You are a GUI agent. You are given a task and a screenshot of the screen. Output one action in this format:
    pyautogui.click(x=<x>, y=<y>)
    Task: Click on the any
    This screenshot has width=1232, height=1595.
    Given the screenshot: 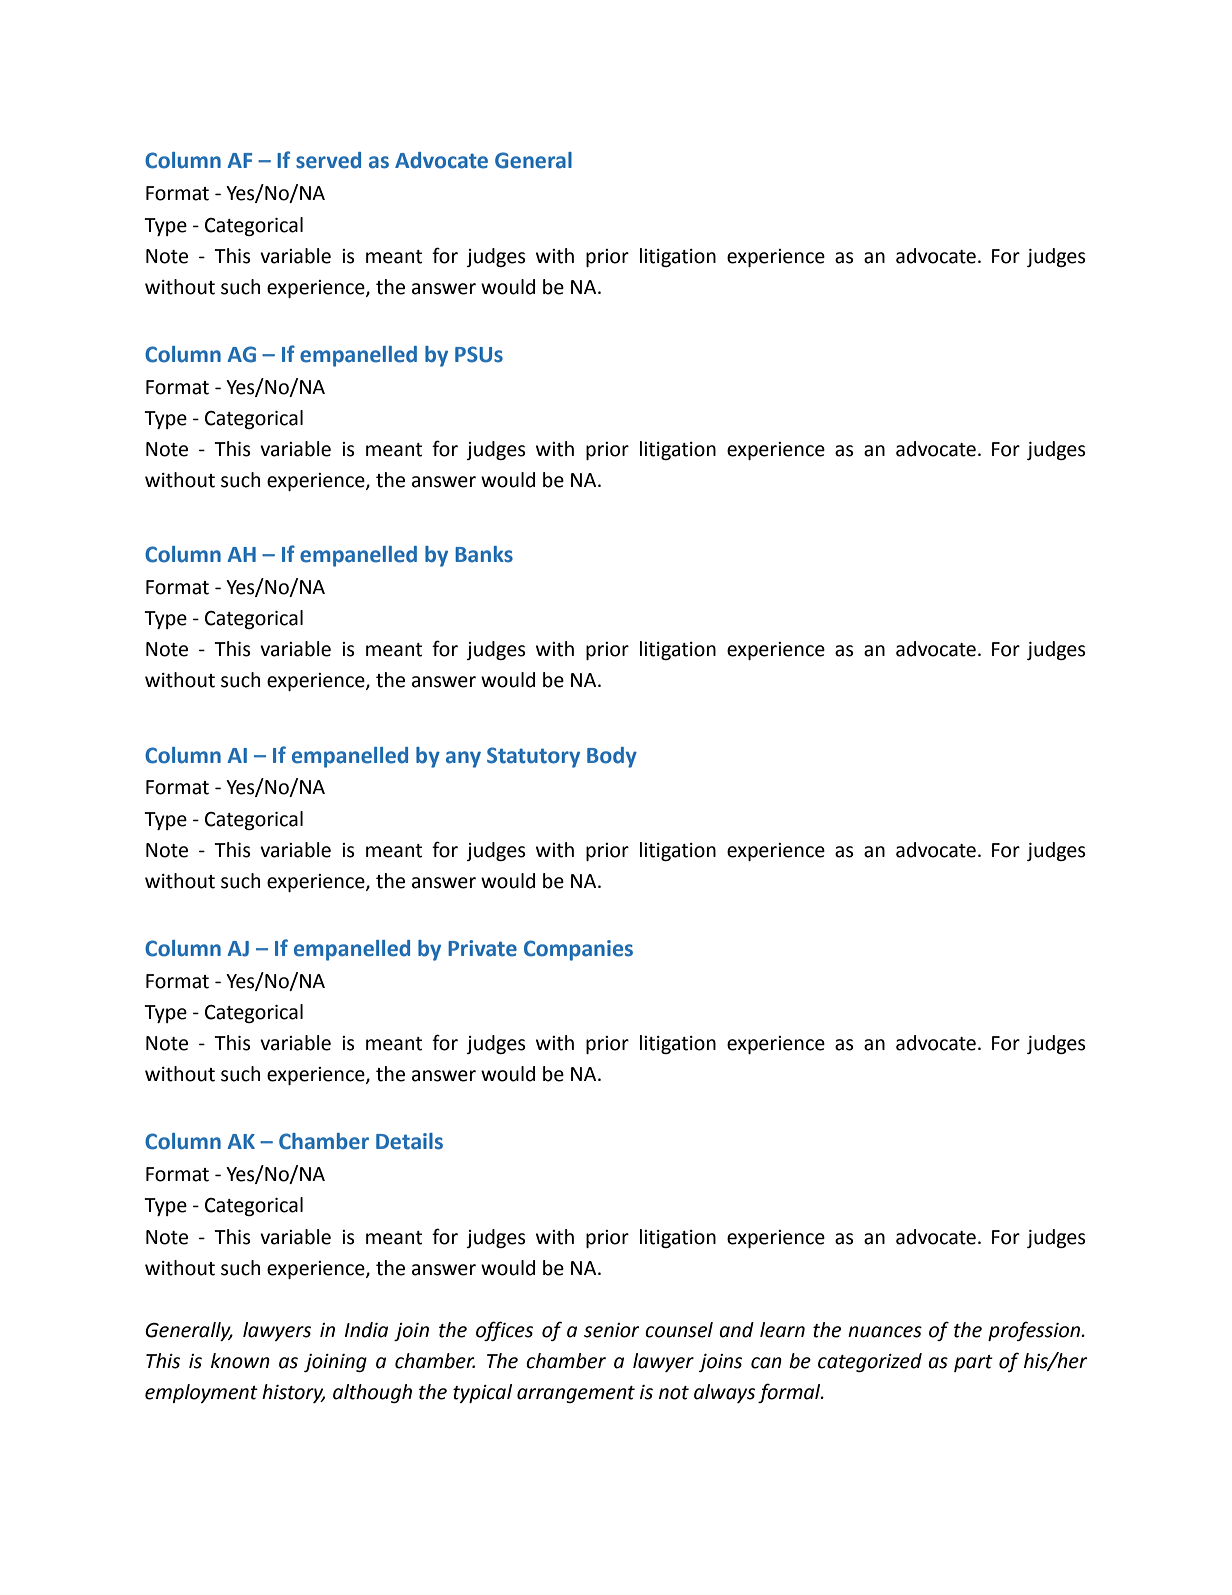 What is the action you would take?
    pyautogui.click(x=463, y=759)
